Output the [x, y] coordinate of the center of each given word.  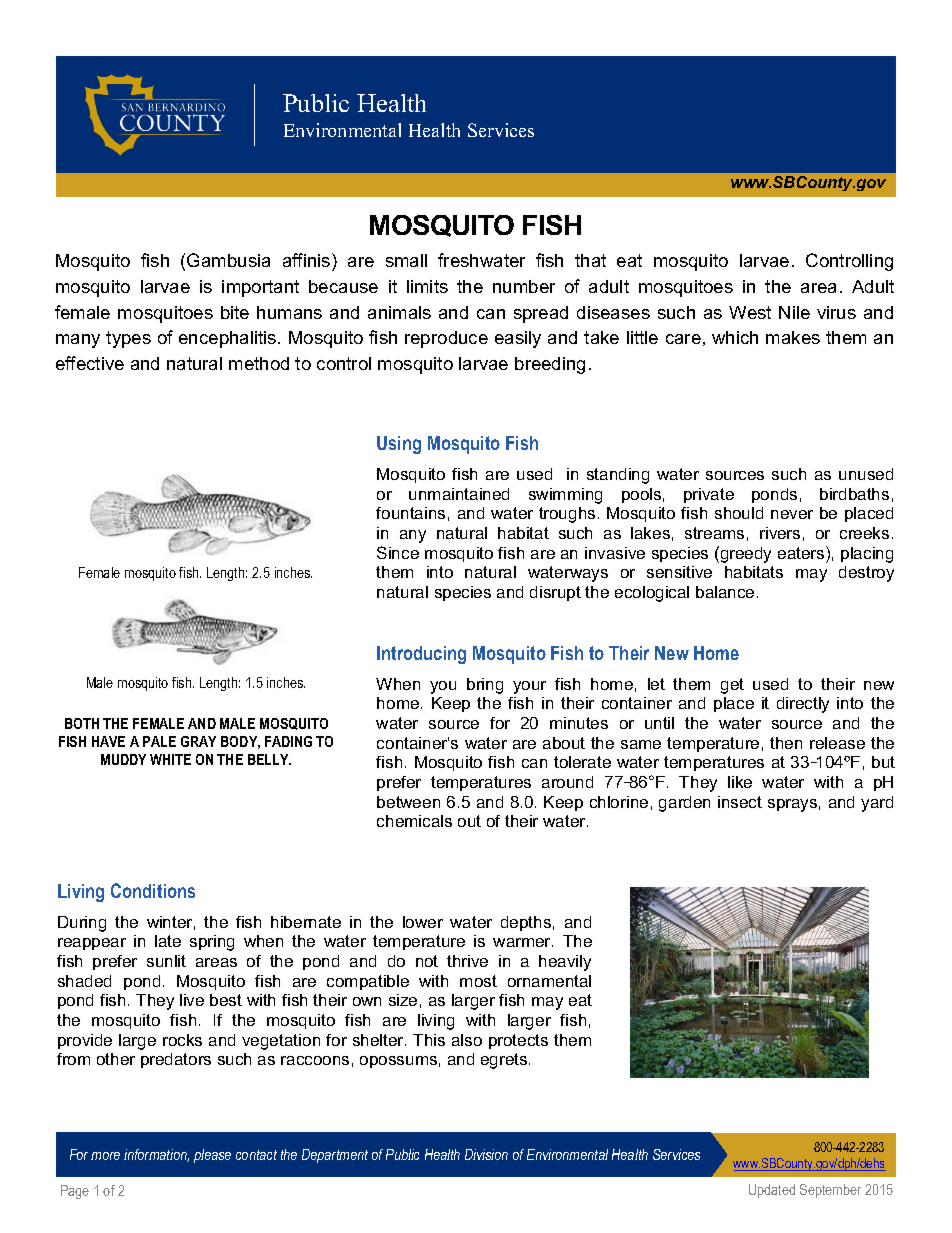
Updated [772, 1191]
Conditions [153, 890]
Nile [794, 312]
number [524, 286]
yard [877, 804]
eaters [802, 552]
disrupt [555, 593]
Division [486, 1154]
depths [526, 923]
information [156, 1155]
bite [235, 312]
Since [398, 552]
